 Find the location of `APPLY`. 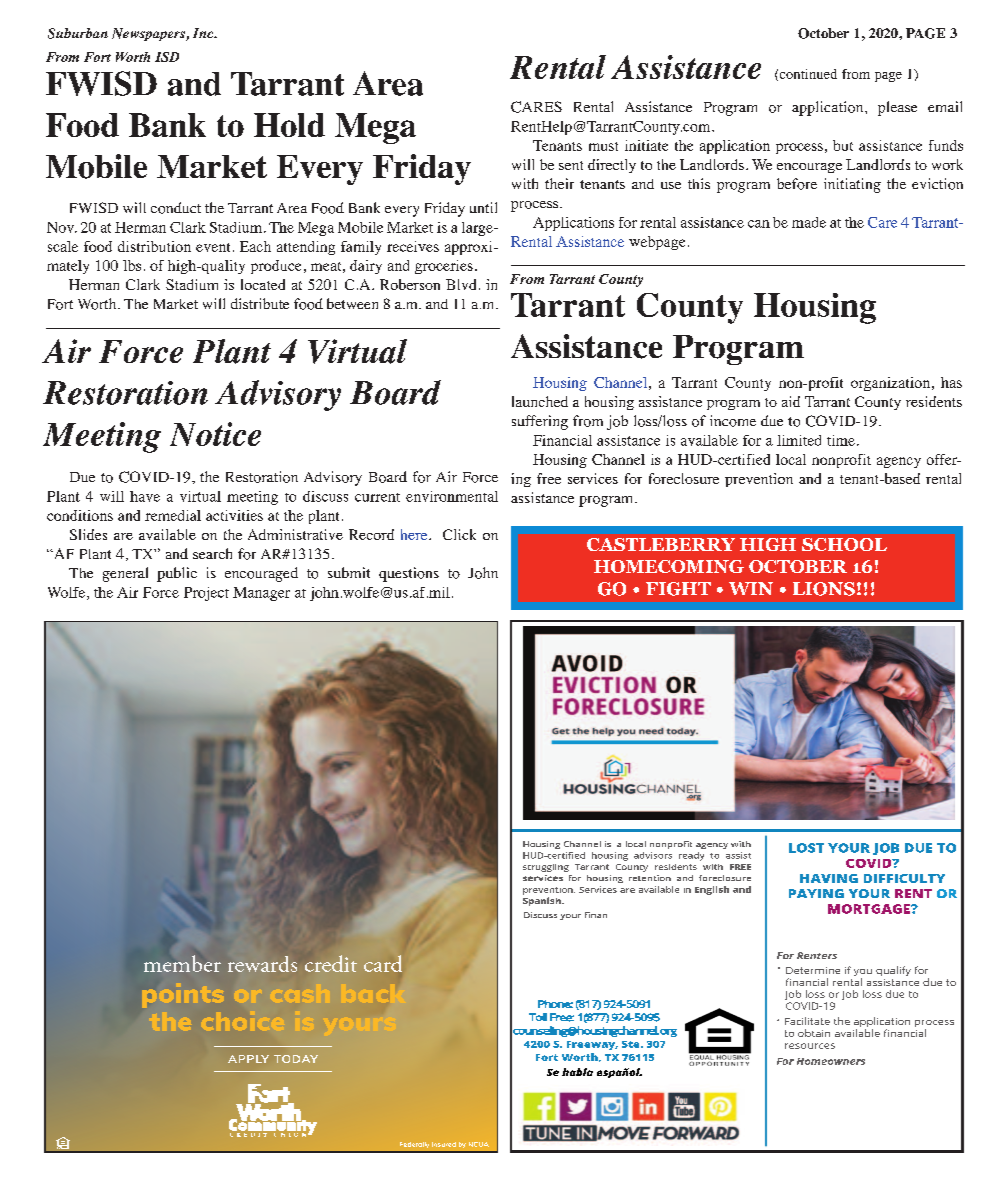

APPLY is located at coordinates (248, 1059).
